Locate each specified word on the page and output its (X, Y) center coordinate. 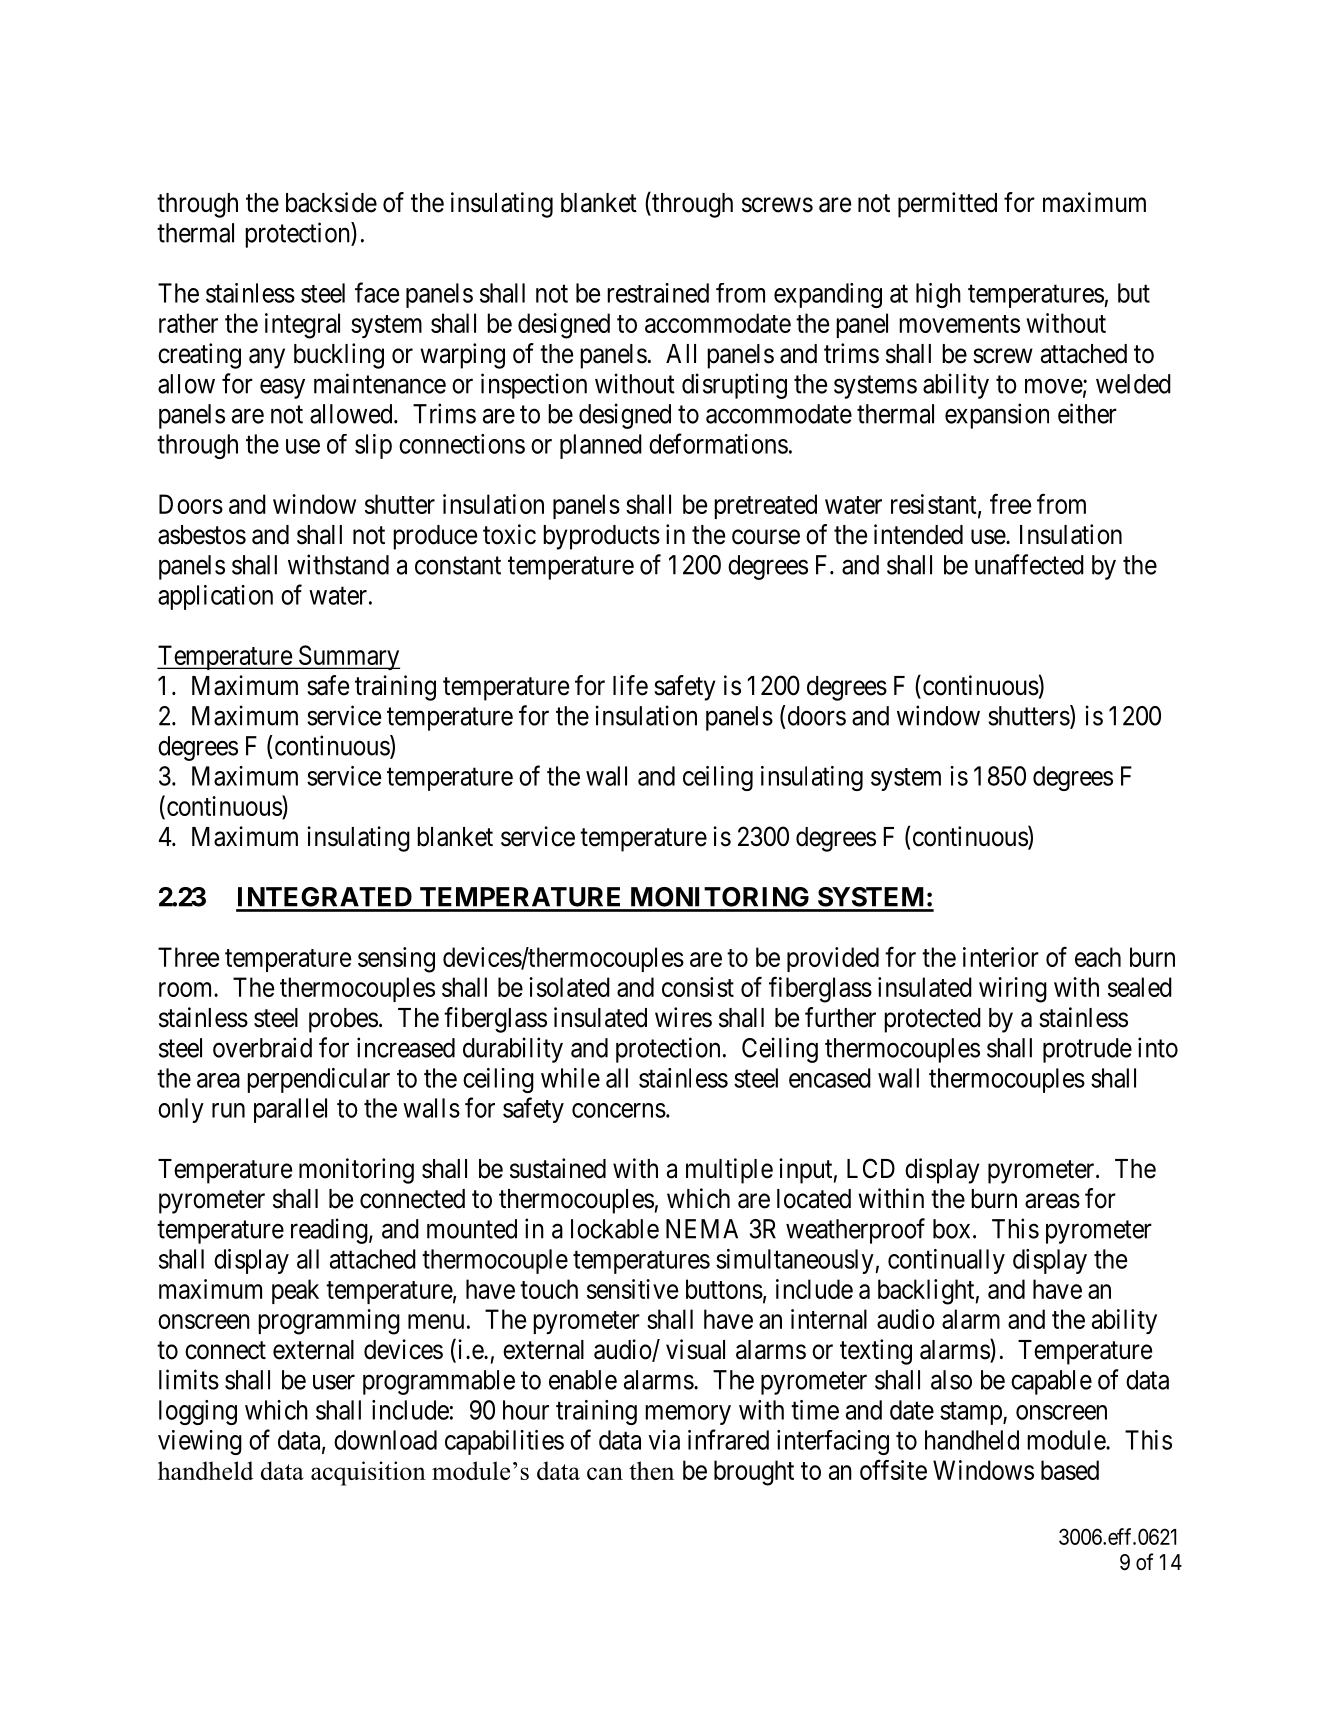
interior (1001, 957)
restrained (658, 293)
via (664, 1440)
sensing (396, 960)
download (385, 1440)
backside (331, 202)
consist (698, 987)
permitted (947, 205)
